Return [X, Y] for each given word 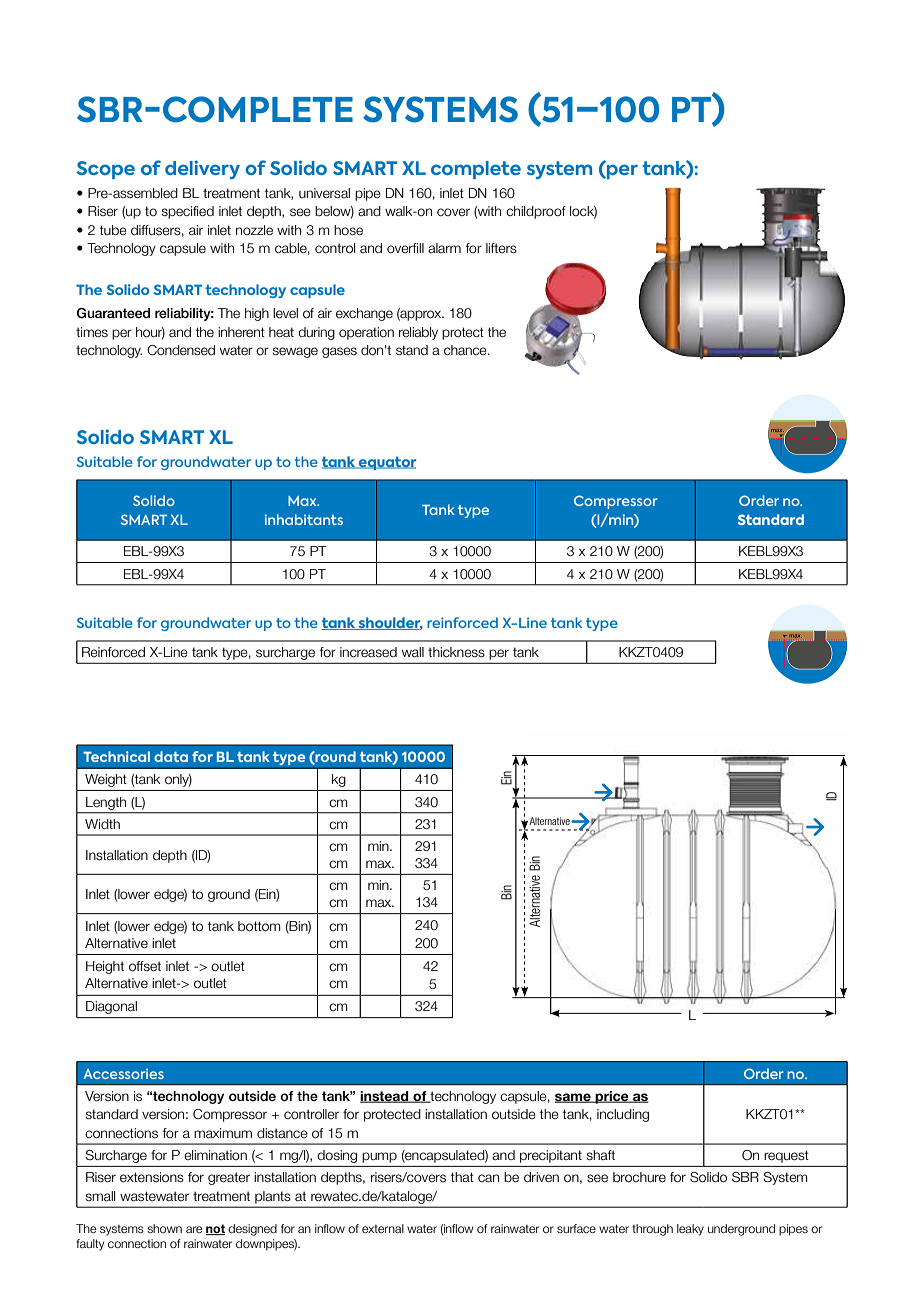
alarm [444, 248]
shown [164, 1228]
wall [413, 652]
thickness [456, 652]
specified [188, 212]
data [171, 756]
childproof [536, 212]
